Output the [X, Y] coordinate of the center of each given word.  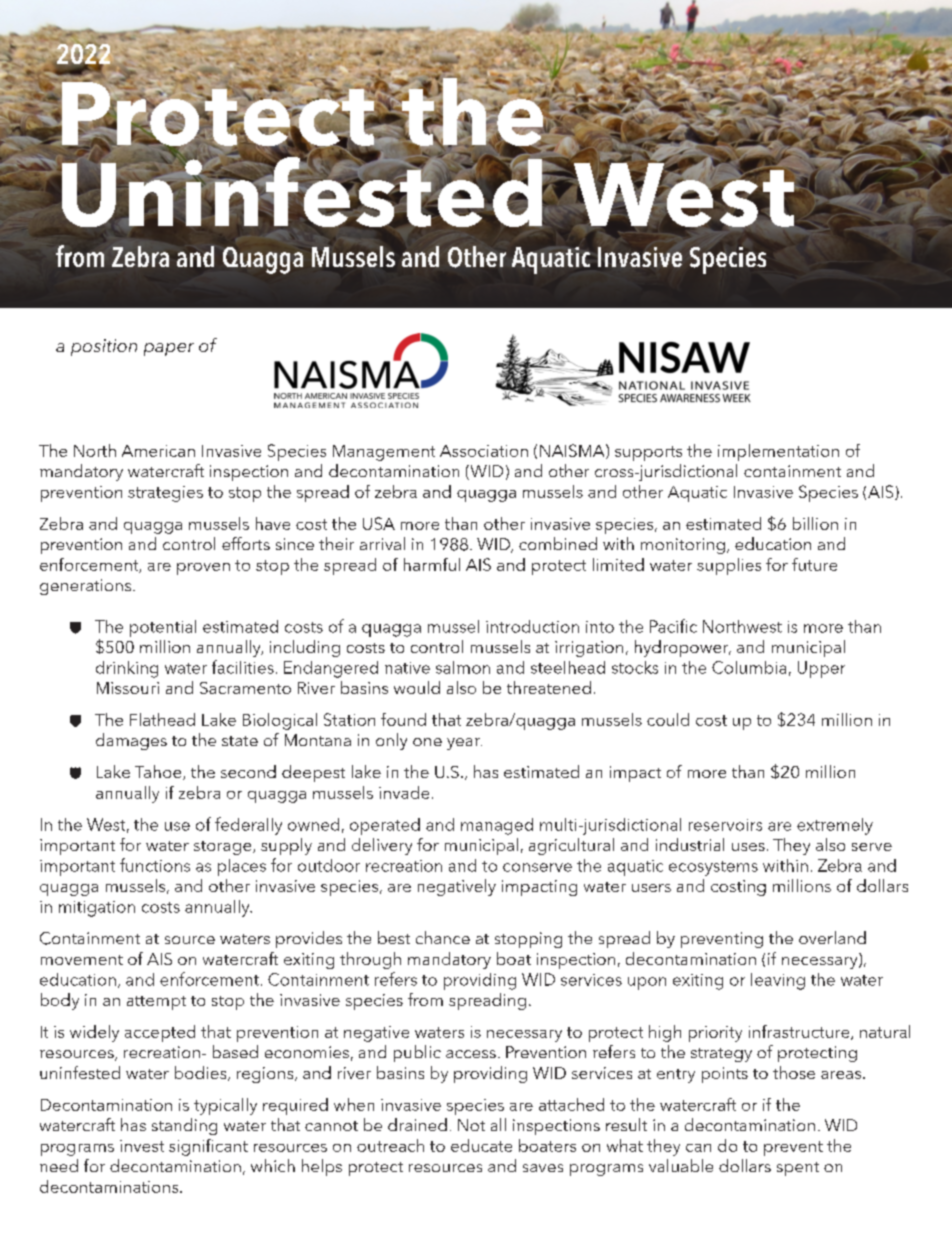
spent [798, 1169]
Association [484, 451]
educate [481, 1145]
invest [142, 1146]
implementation [778, 452]
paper [169, 349]
